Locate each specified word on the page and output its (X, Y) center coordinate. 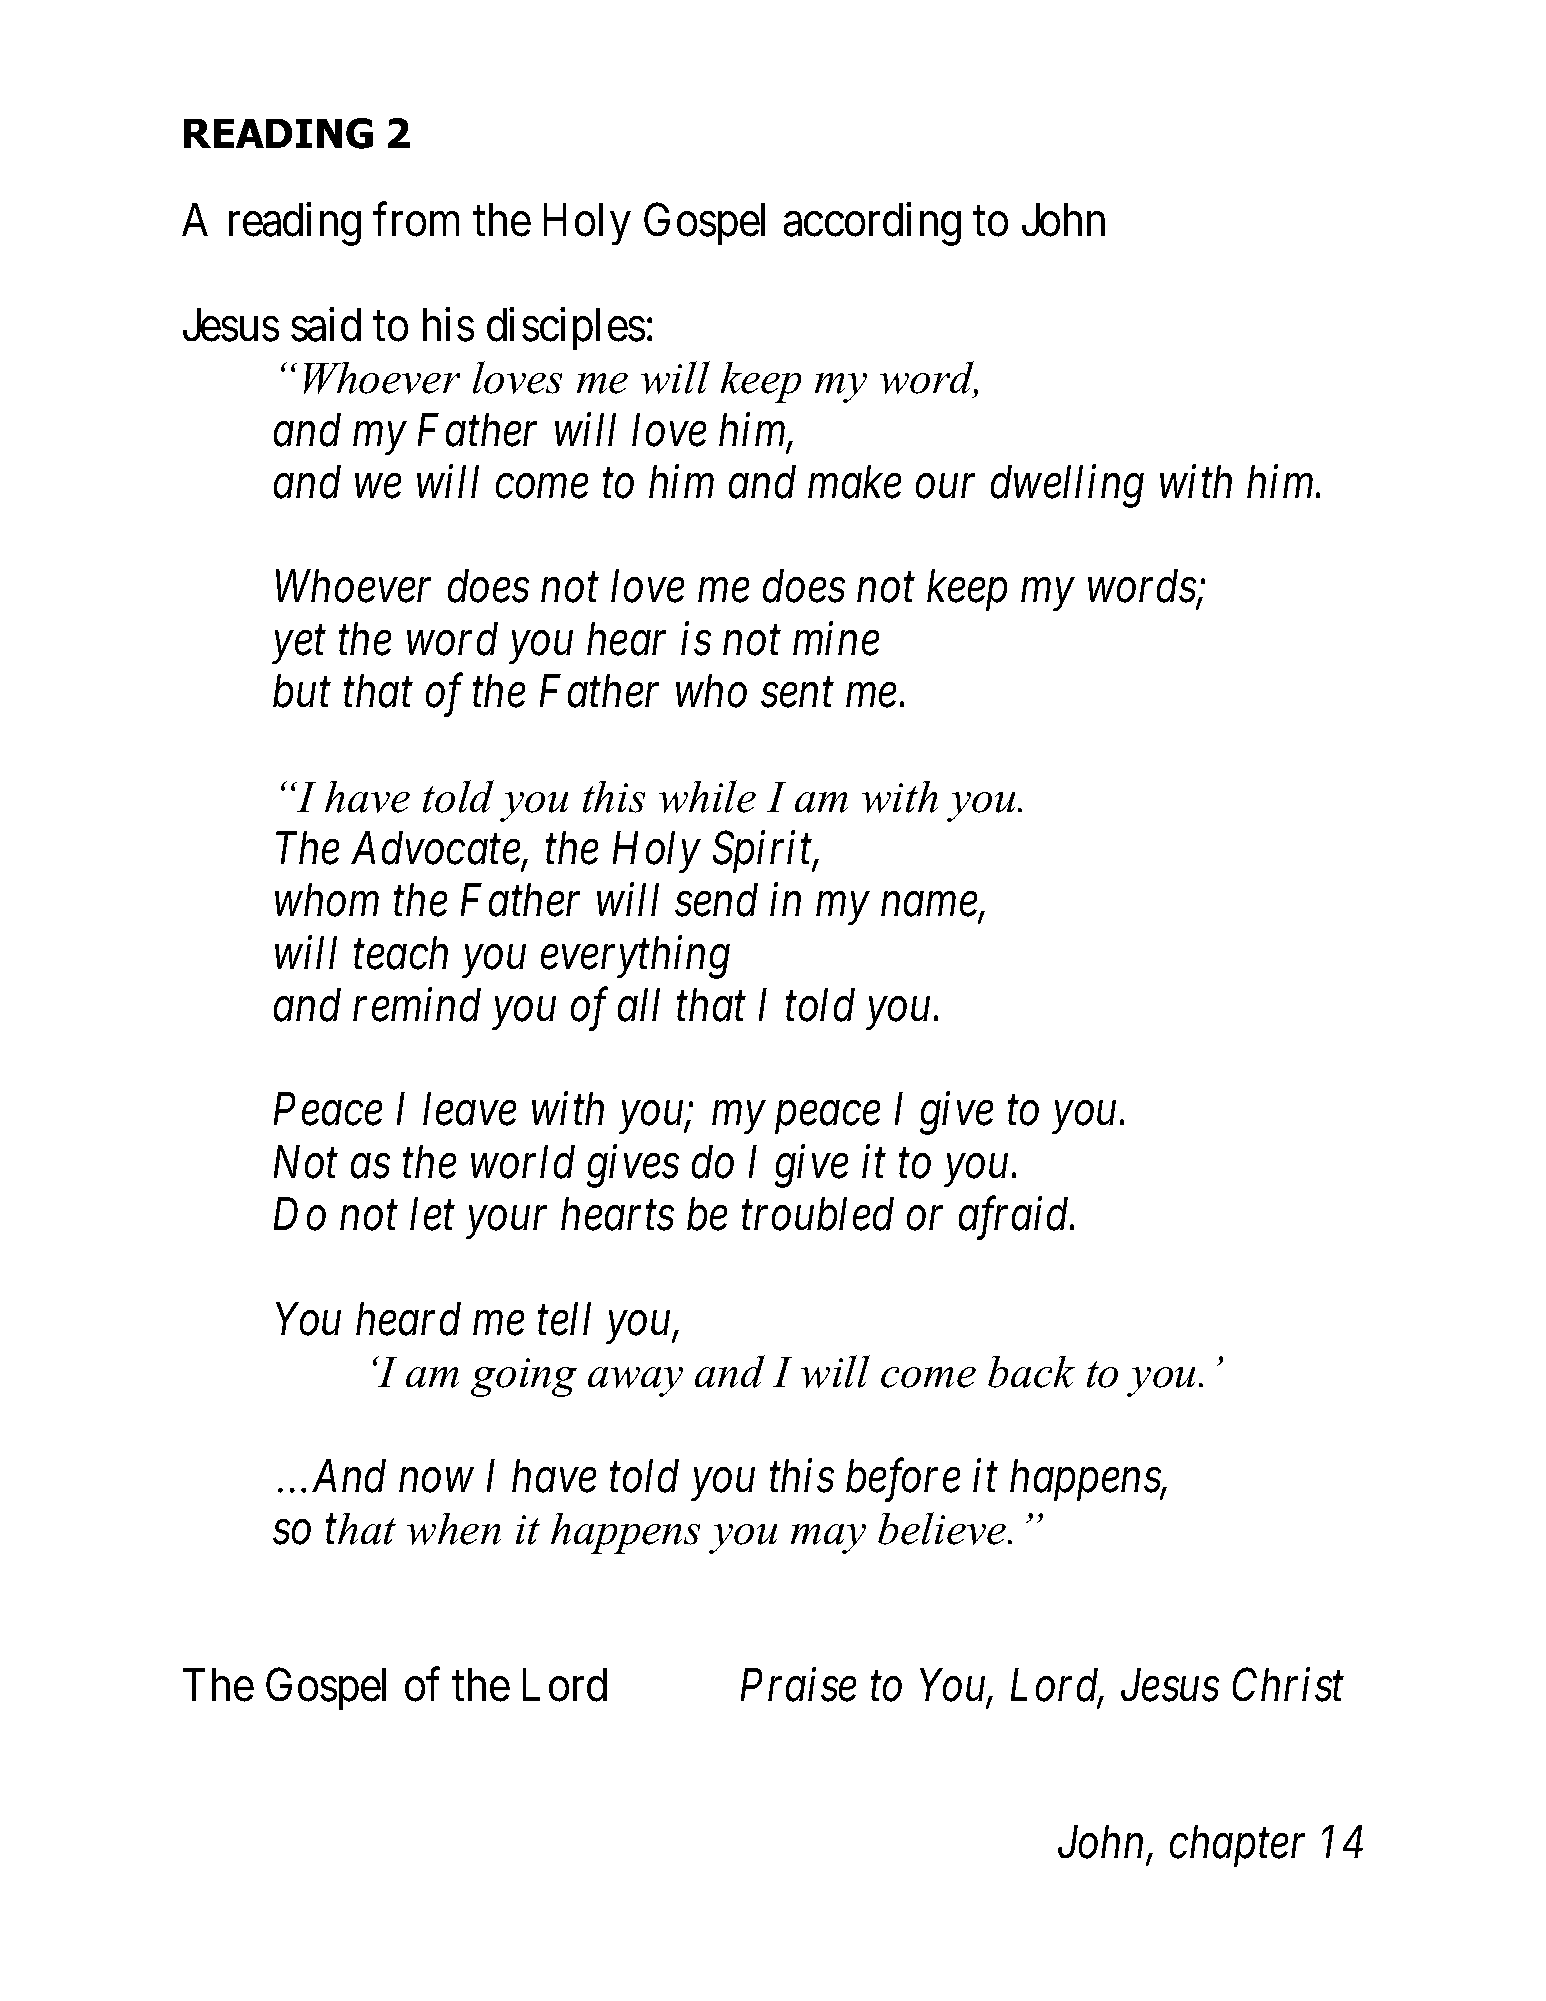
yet (299, 646)
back (1031, 1372)
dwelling (1067, 486)
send (716, 900)
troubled (818, 1214)
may (828, 1539)
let (432, 1214)
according (872, 224)
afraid (1015, 1218)
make (854, 482)
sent (797, 694)
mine (836, 639)
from (416, 220)
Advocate (437, 849)
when (454, 1529)
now (436, 1481)
